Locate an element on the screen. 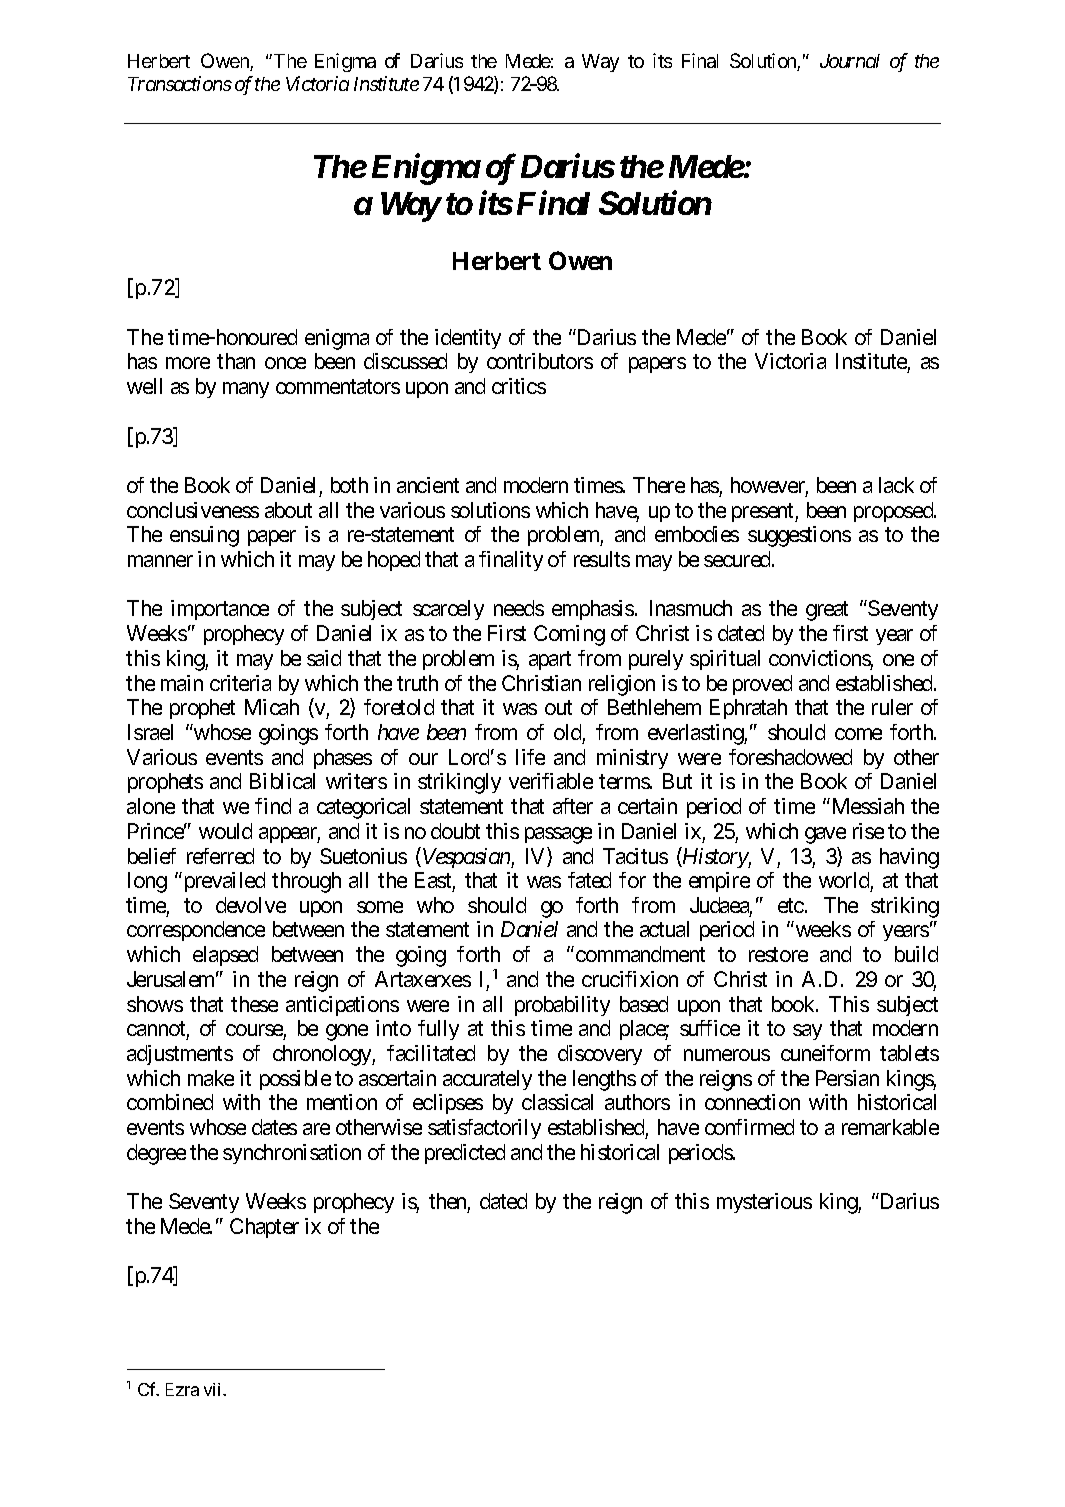  Transactions is located at coordinates (180, 83).
